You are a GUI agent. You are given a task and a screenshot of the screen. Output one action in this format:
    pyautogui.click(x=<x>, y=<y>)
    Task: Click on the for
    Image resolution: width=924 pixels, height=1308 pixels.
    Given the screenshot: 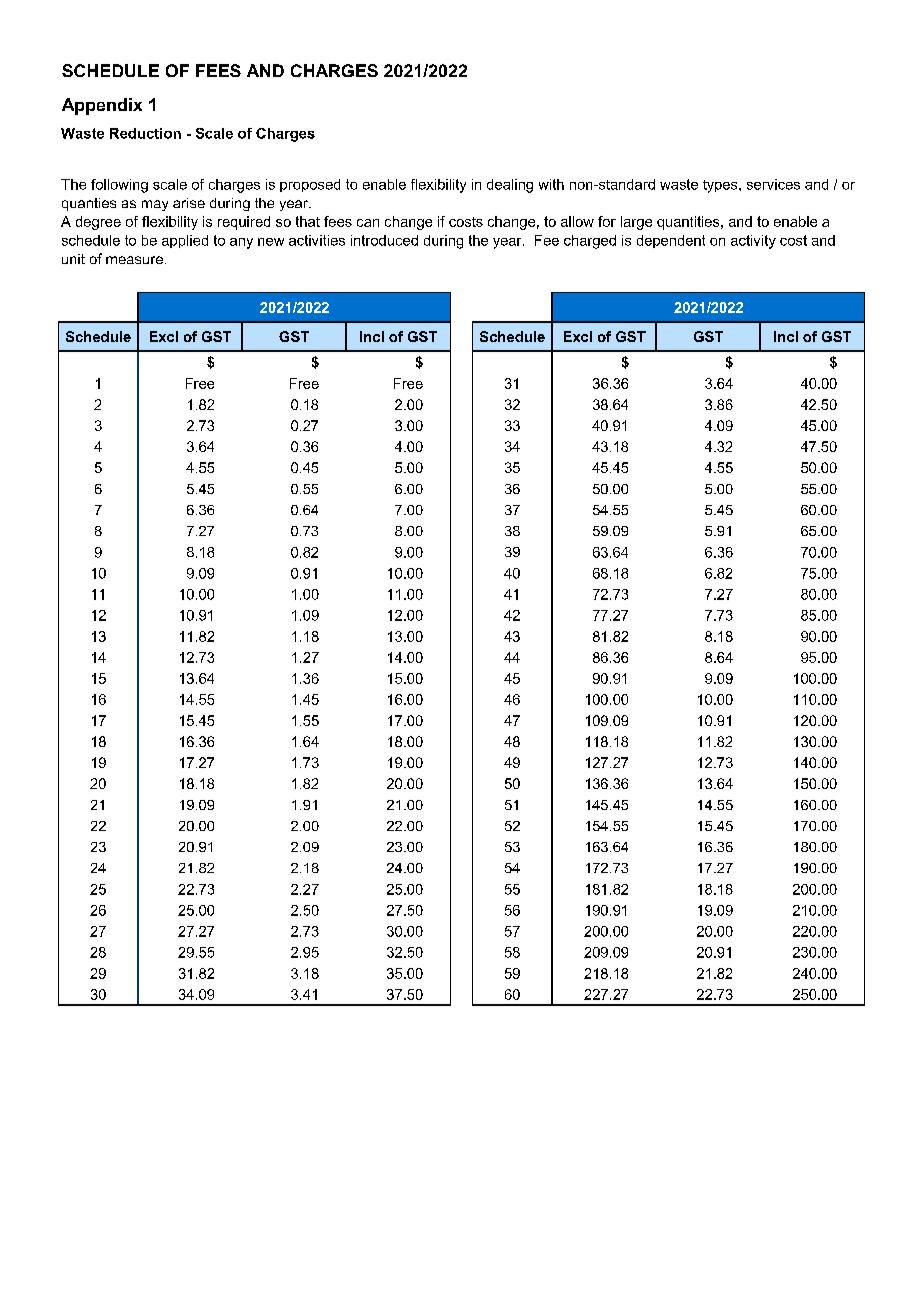 What is the action you would take?
    pyautogui.click(x=607, y=221)
